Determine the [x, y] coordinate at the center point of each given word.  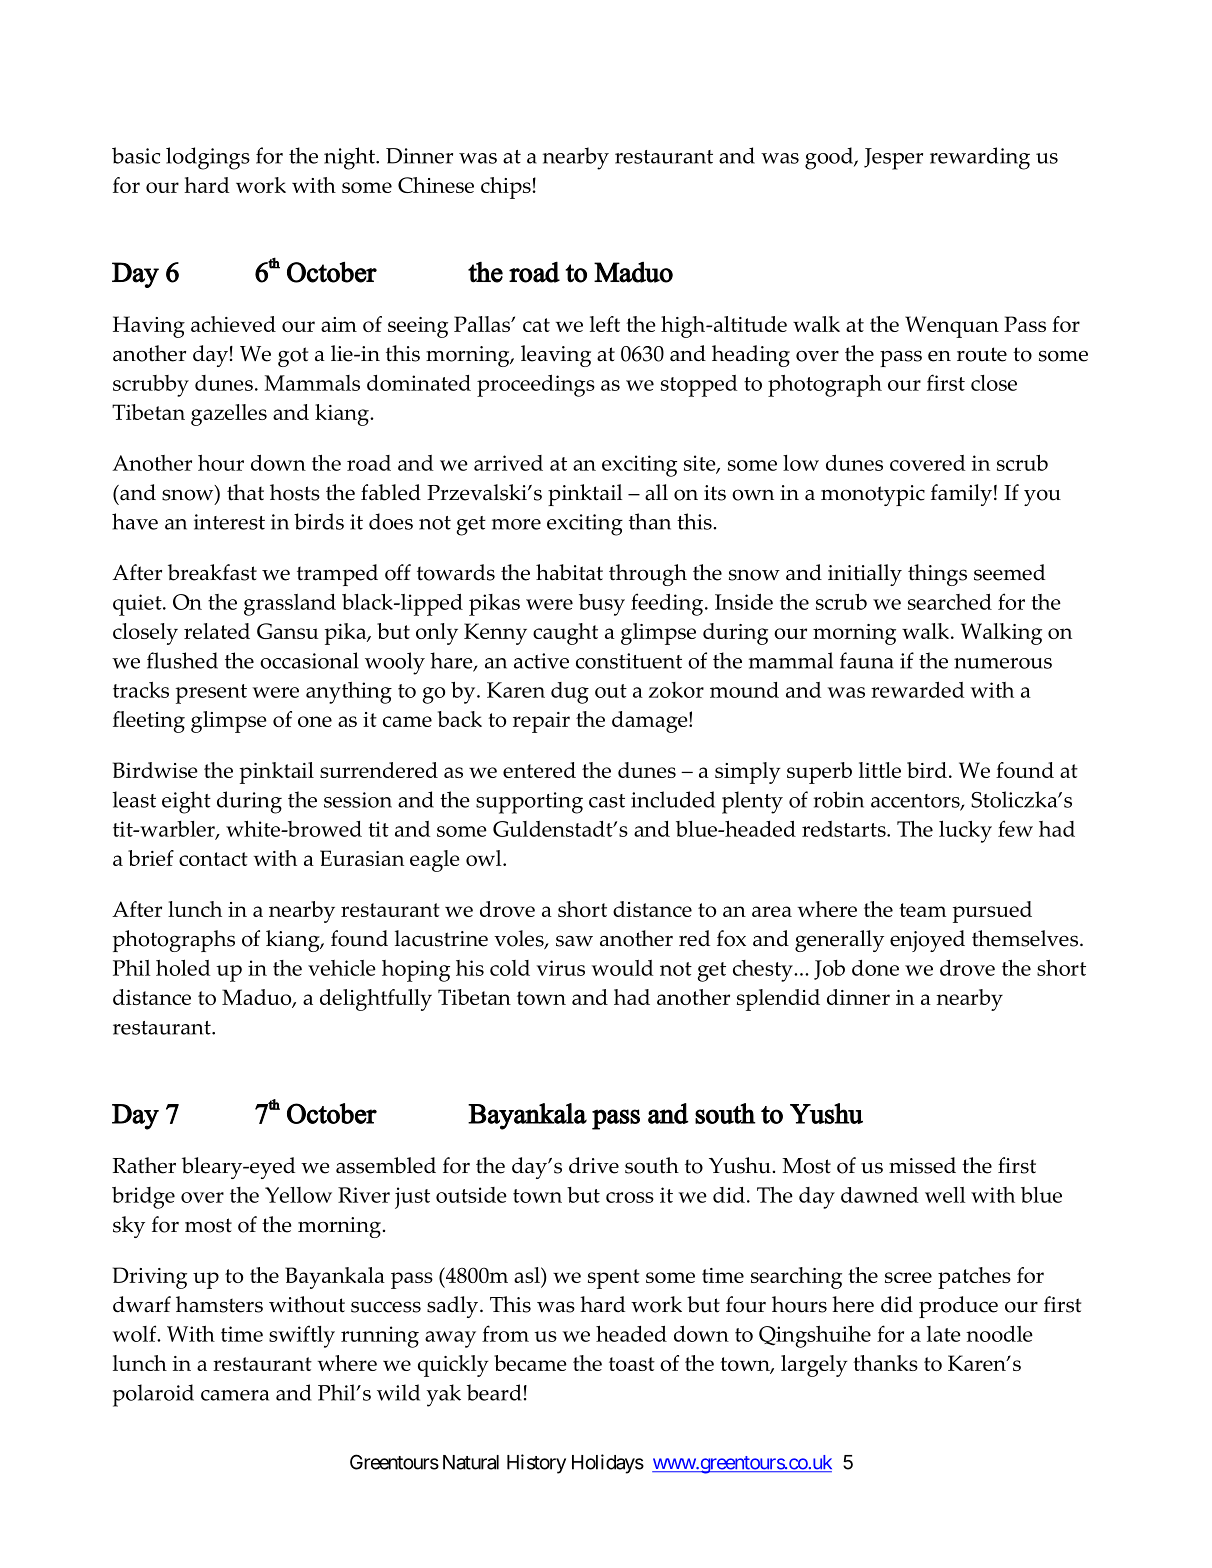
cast [607, 801]
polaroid [153, 1395]
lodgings [208, 158]
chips [506, 188]
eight [186, 802]
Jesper [893, 159]
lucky [965, 831]
